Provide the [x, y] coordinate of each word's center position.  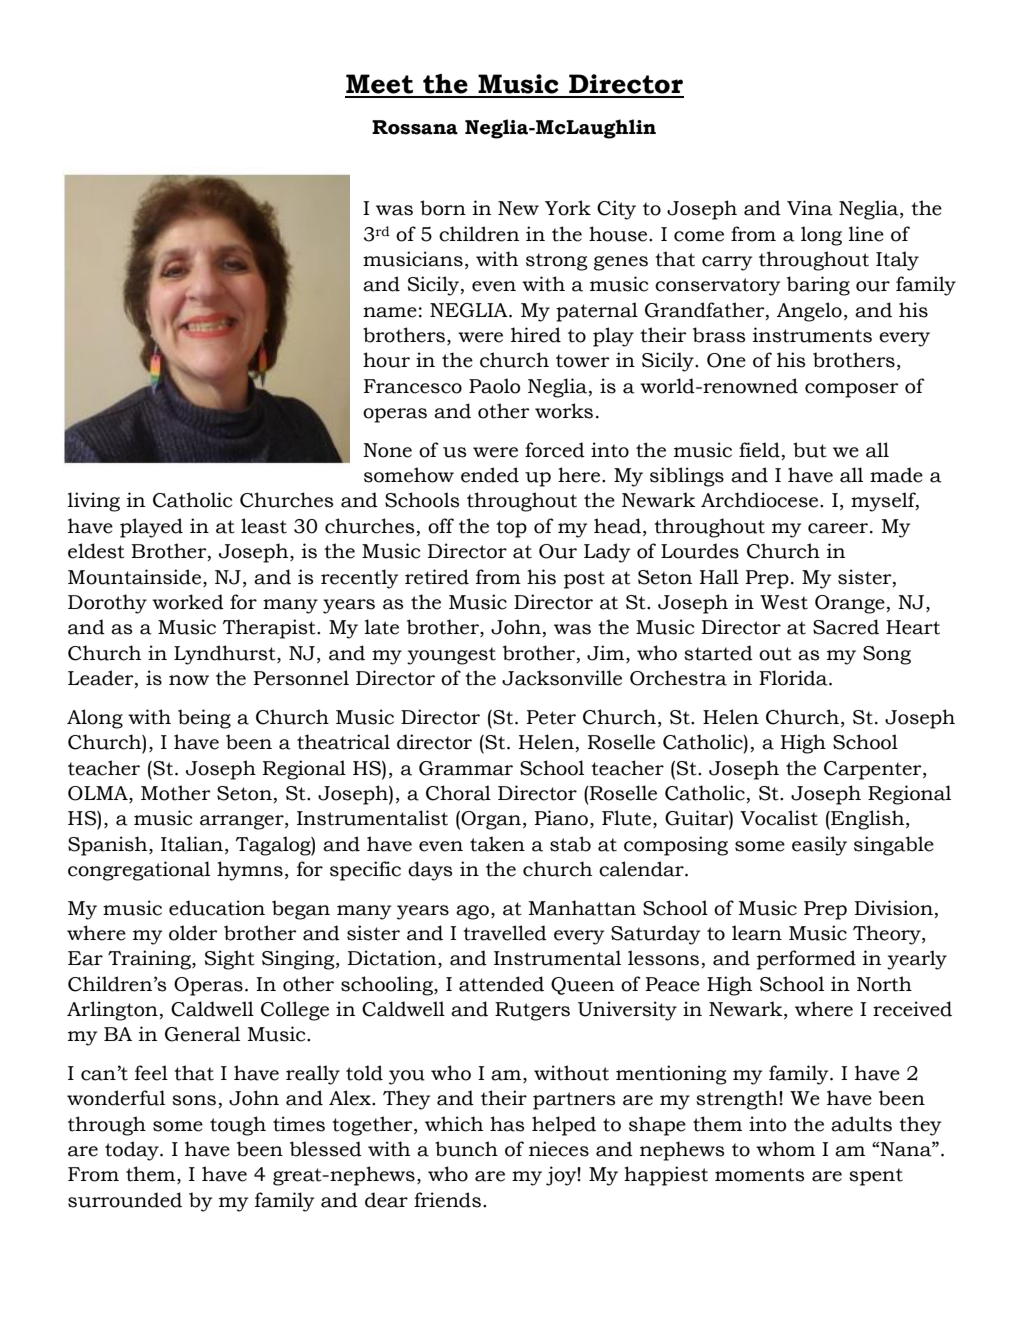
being [204, 719]
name [390, 312]
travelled [505, 933]
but [810, 450]
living [94, 502]
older [193, 933]
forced [555, 450]
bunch [466, 1149]
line [866, 234]
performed [806, 960]
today [133, 1151]
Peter [551, 717]
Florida [794, 678]
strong [557, 262]
